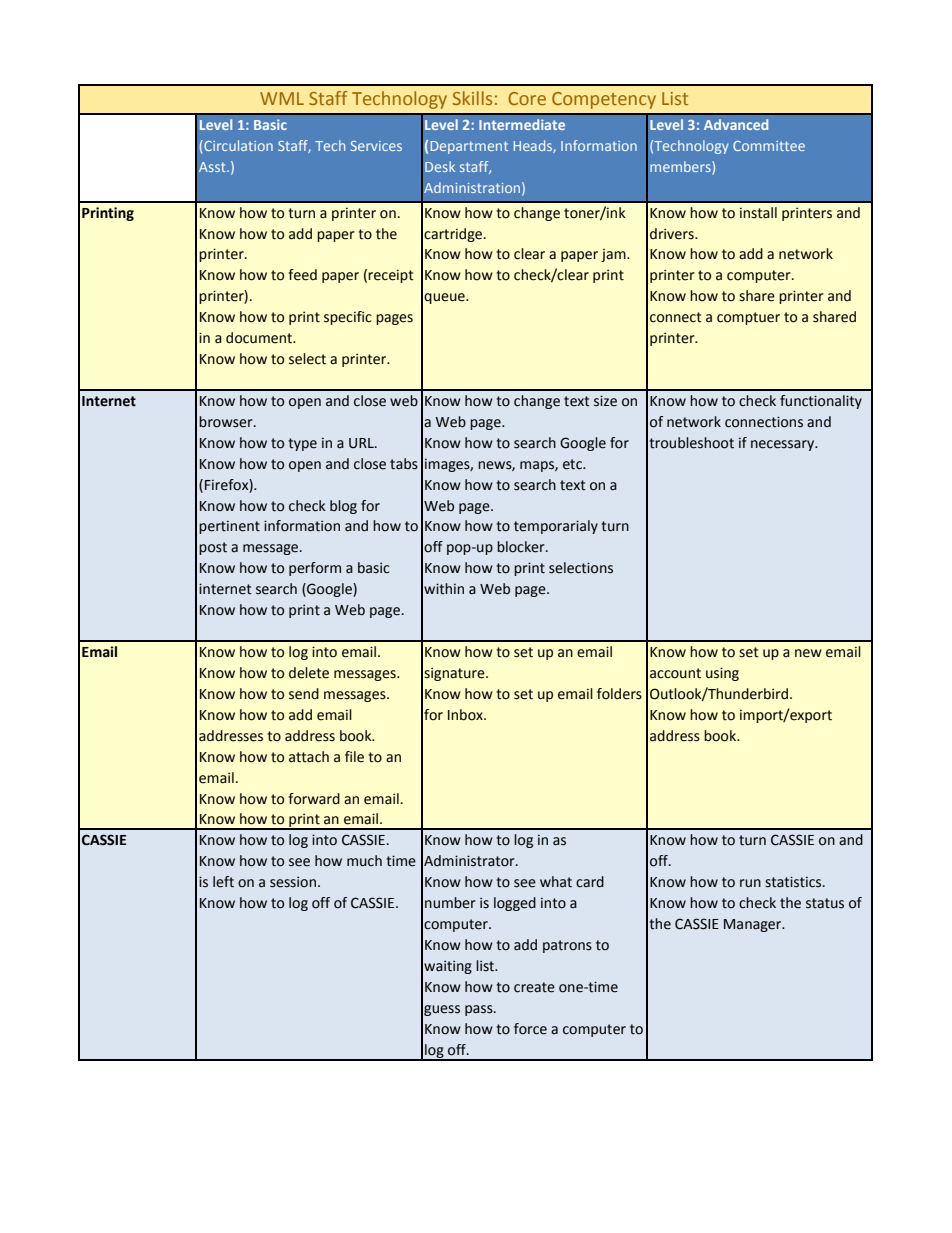 Image resolution: width=952 pixels, height=1233 pixels. What do you see at coordinates (522, 124) in the screenshot?
I see `Intermediate` at bounding box center [522, 124].
